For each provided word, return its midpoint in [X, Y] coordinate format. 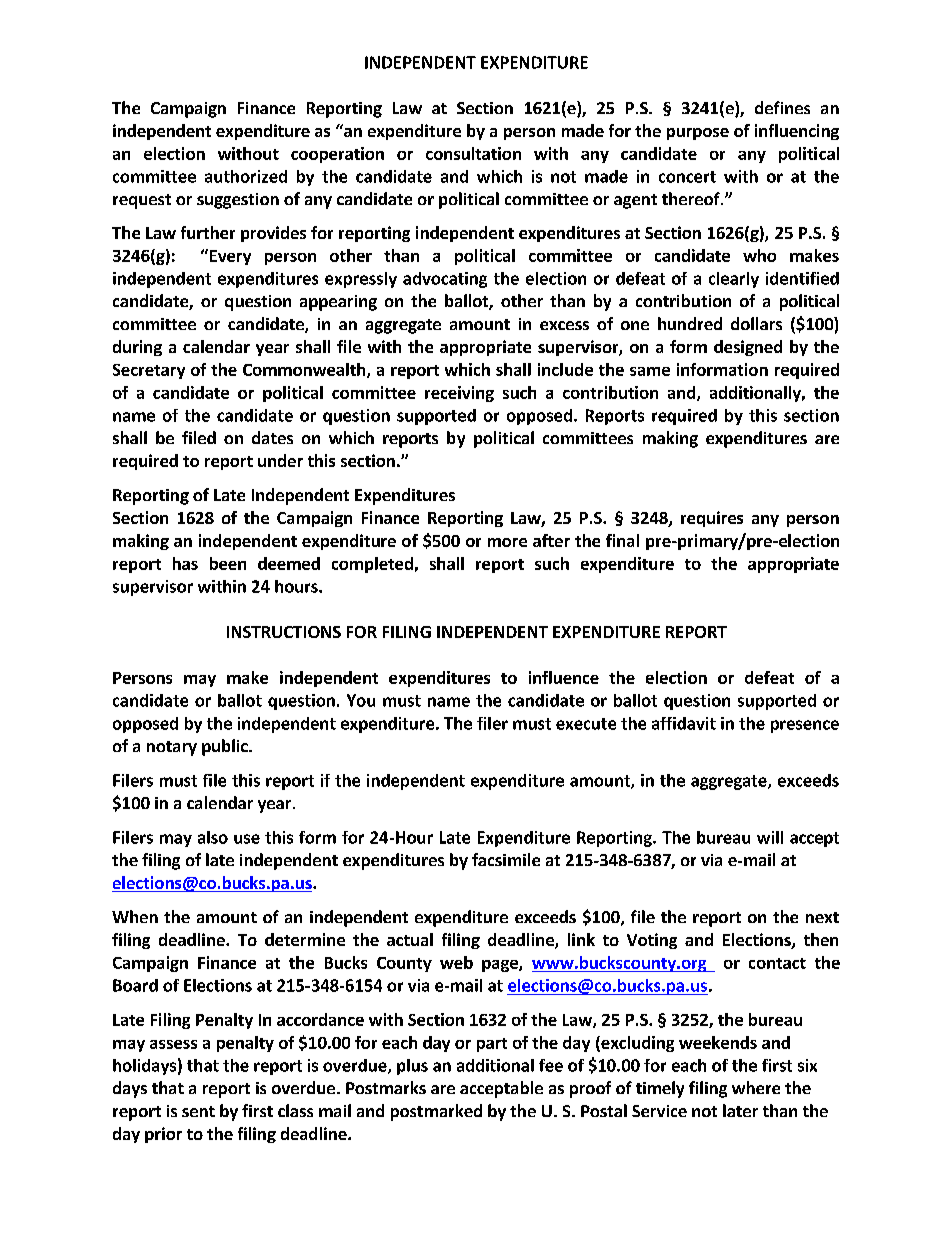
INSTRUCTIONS [284, 632]
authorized [246, 176]
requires [712, 519]
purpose [698, 134]
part [492, 1045]
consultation [473, 153]
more [507, 542]
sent [198, 1111]
